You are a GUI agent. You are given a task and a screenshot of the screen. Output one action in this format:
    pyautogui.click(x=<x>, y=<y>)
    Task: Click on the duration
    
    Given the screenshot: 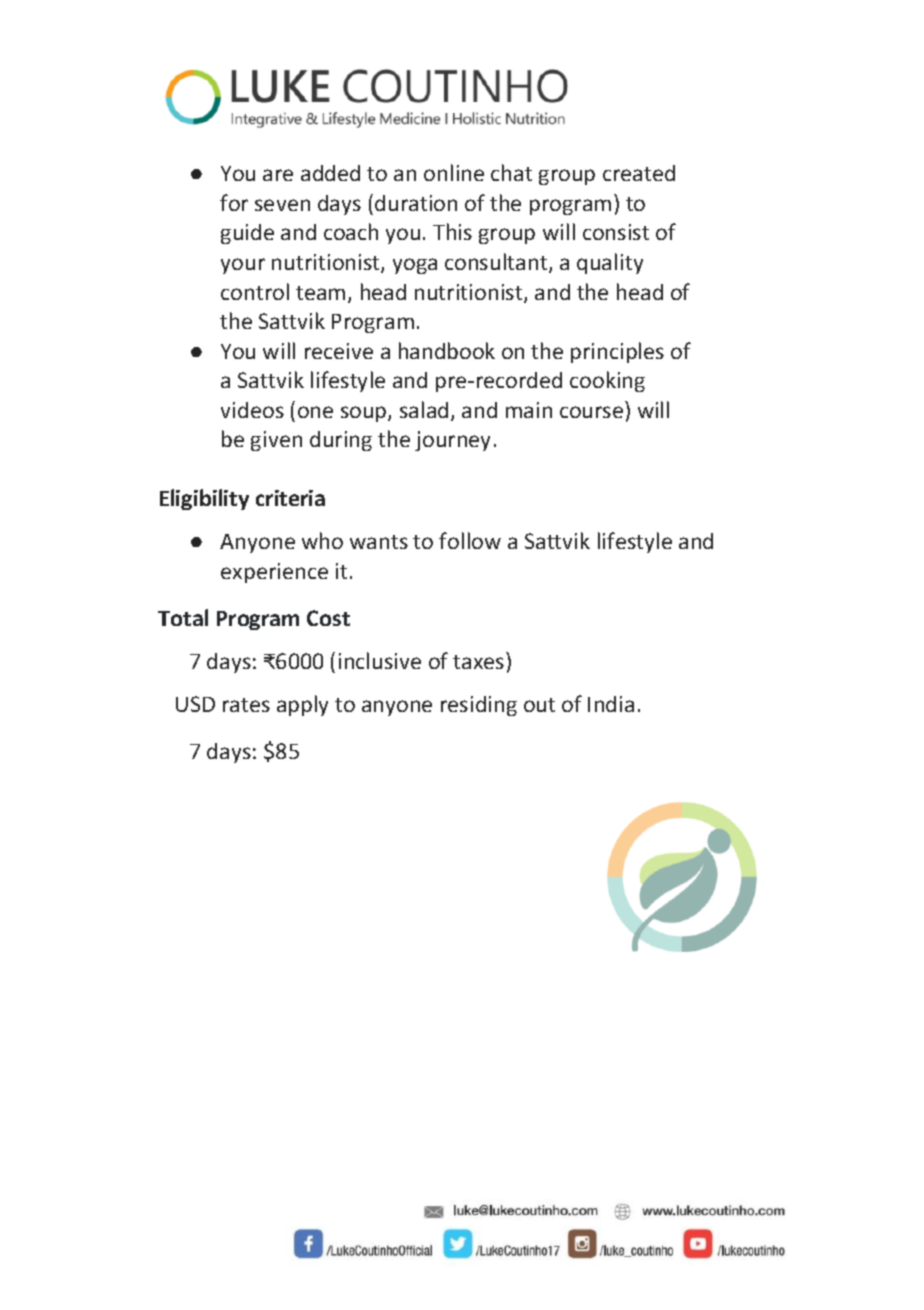 What is the action you would take?
    pyautogui.click(x=416, y=203)
